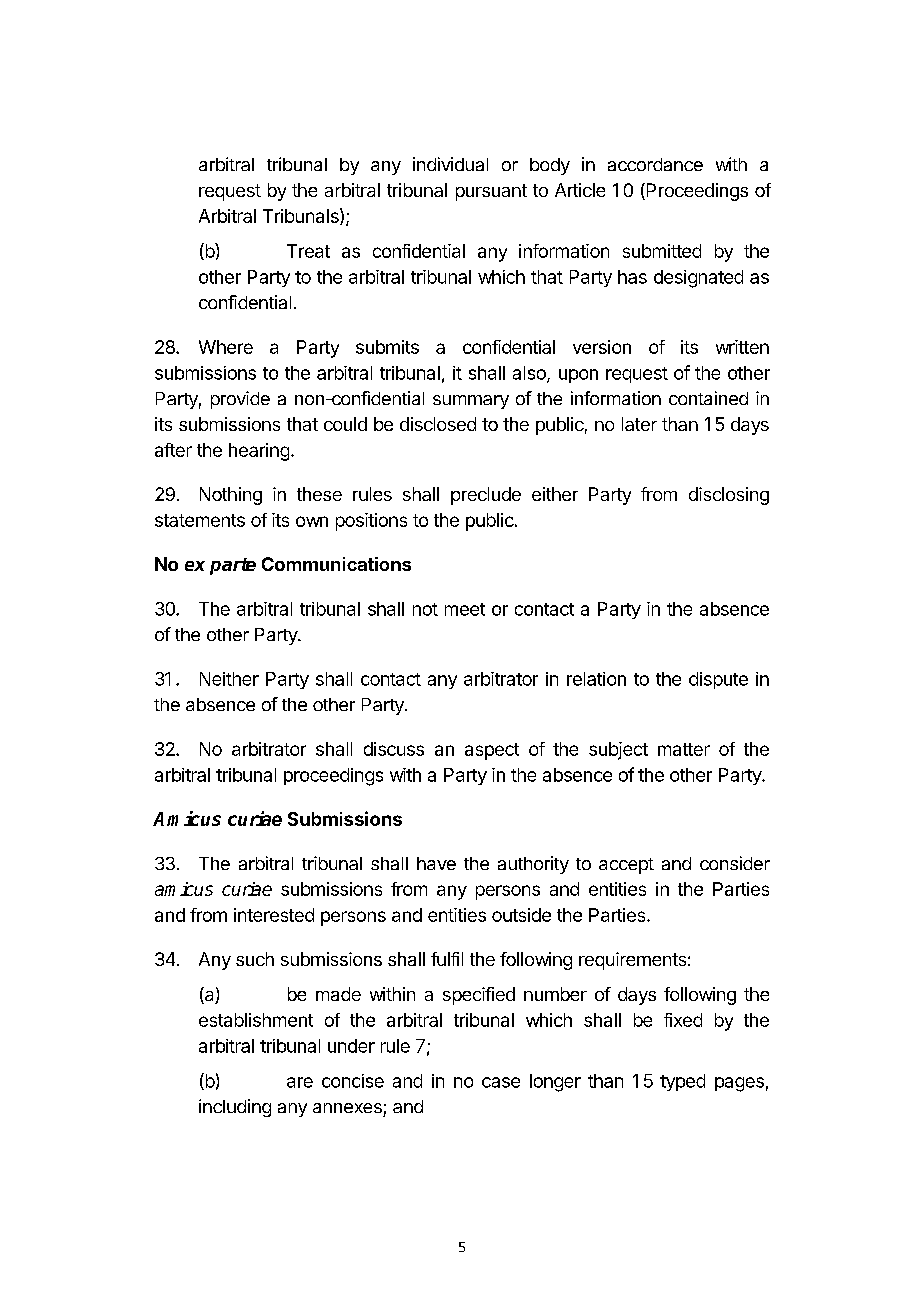 This document has height=1308, width=924. I want to click on including, so click(235, 1108).
